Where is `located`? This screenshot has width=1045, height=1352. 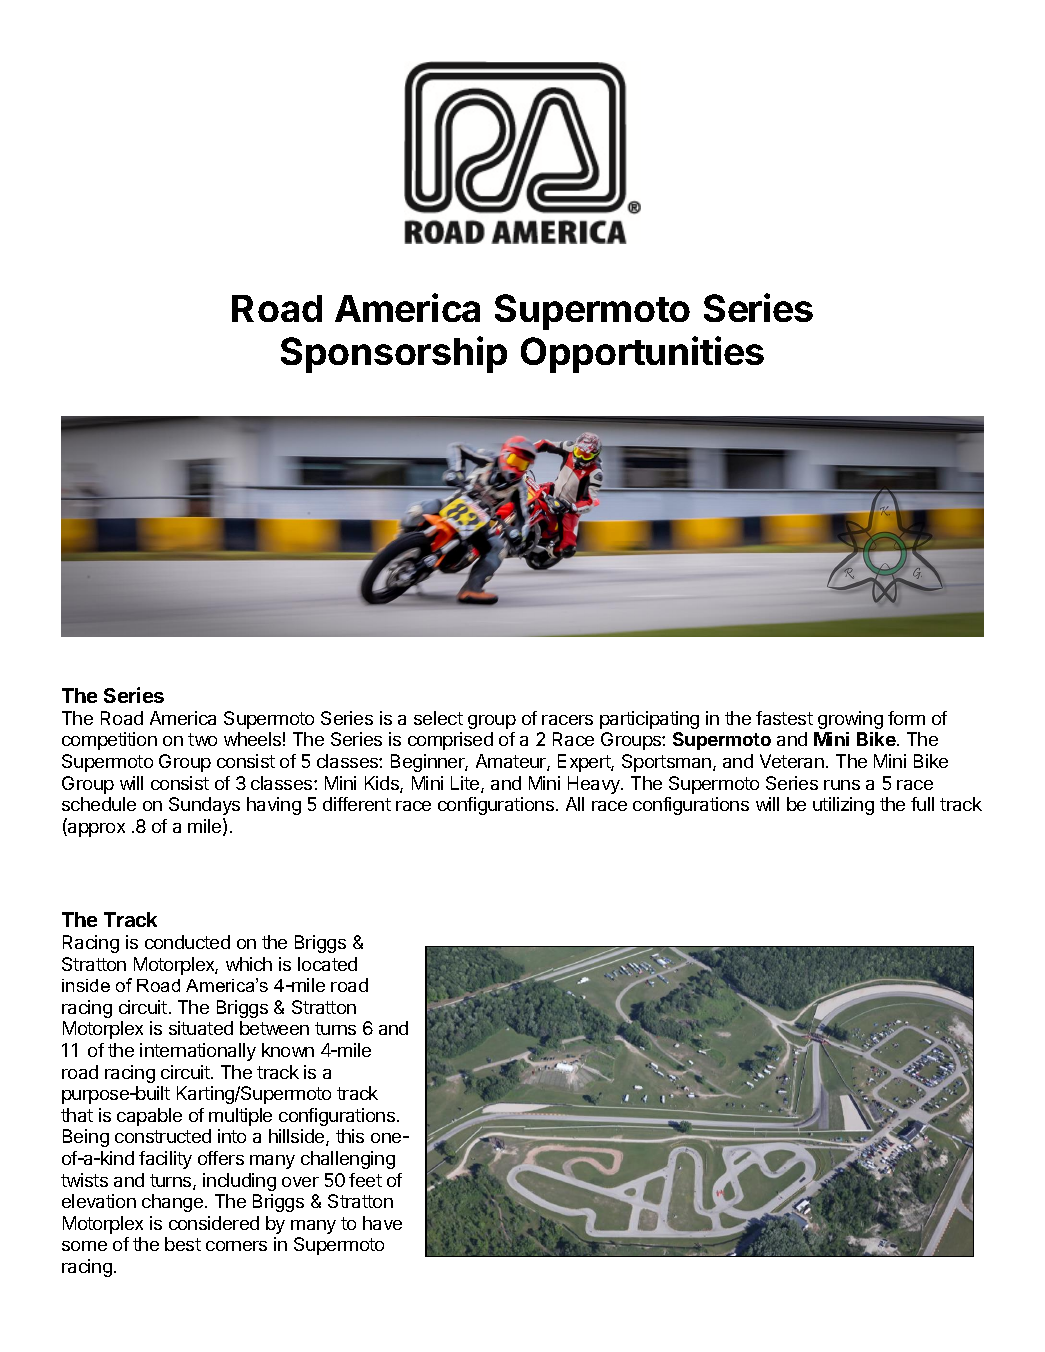
located is located at coordinates (327, 964).
